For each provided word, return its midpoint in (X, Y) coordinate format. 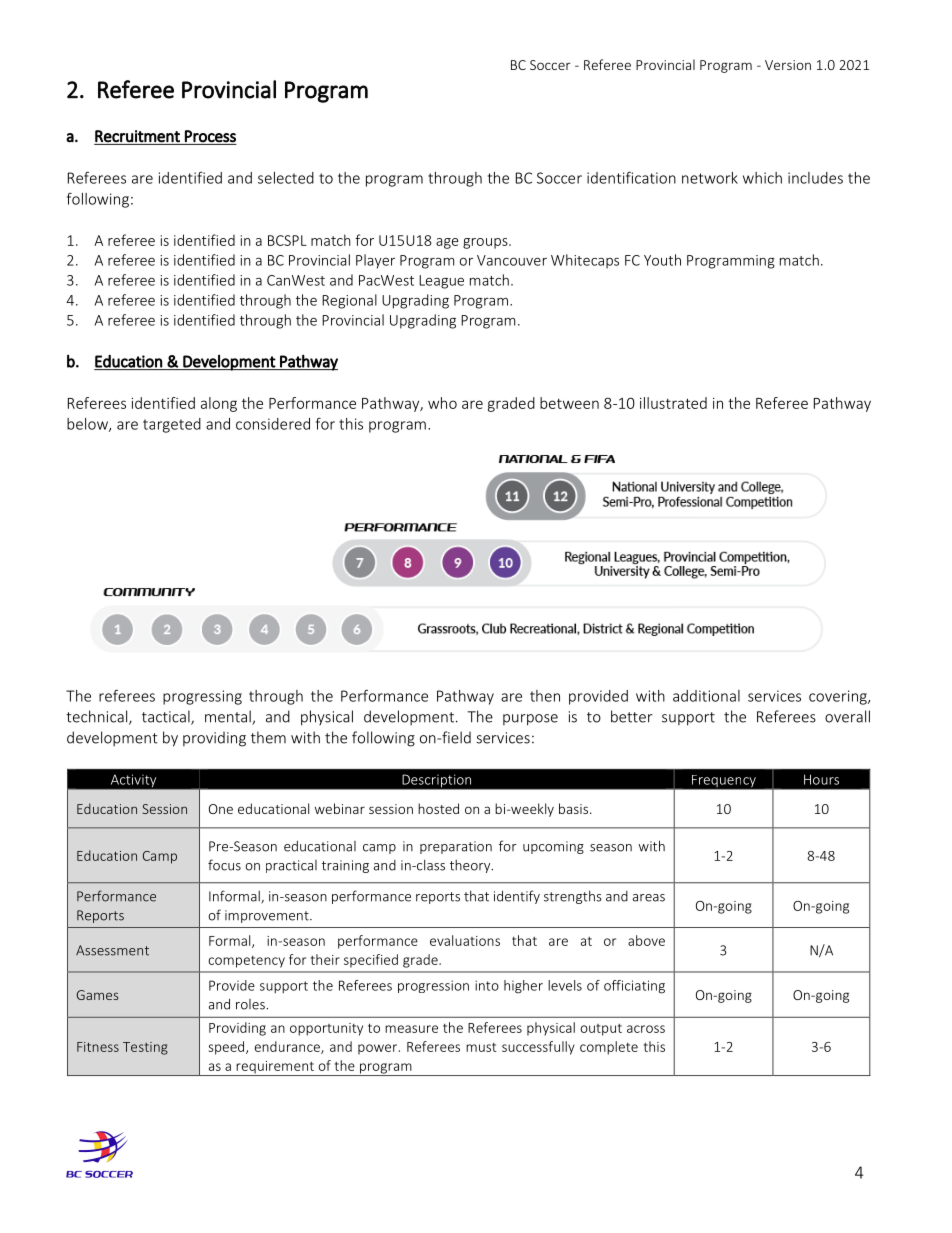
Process (210, 136)
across (646, 1029)
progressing (202, 697)
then (545, 696)
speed (228, 1048)
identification (631, 177)
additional (706, 696)
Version (788, 65)
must (481, 1047)
